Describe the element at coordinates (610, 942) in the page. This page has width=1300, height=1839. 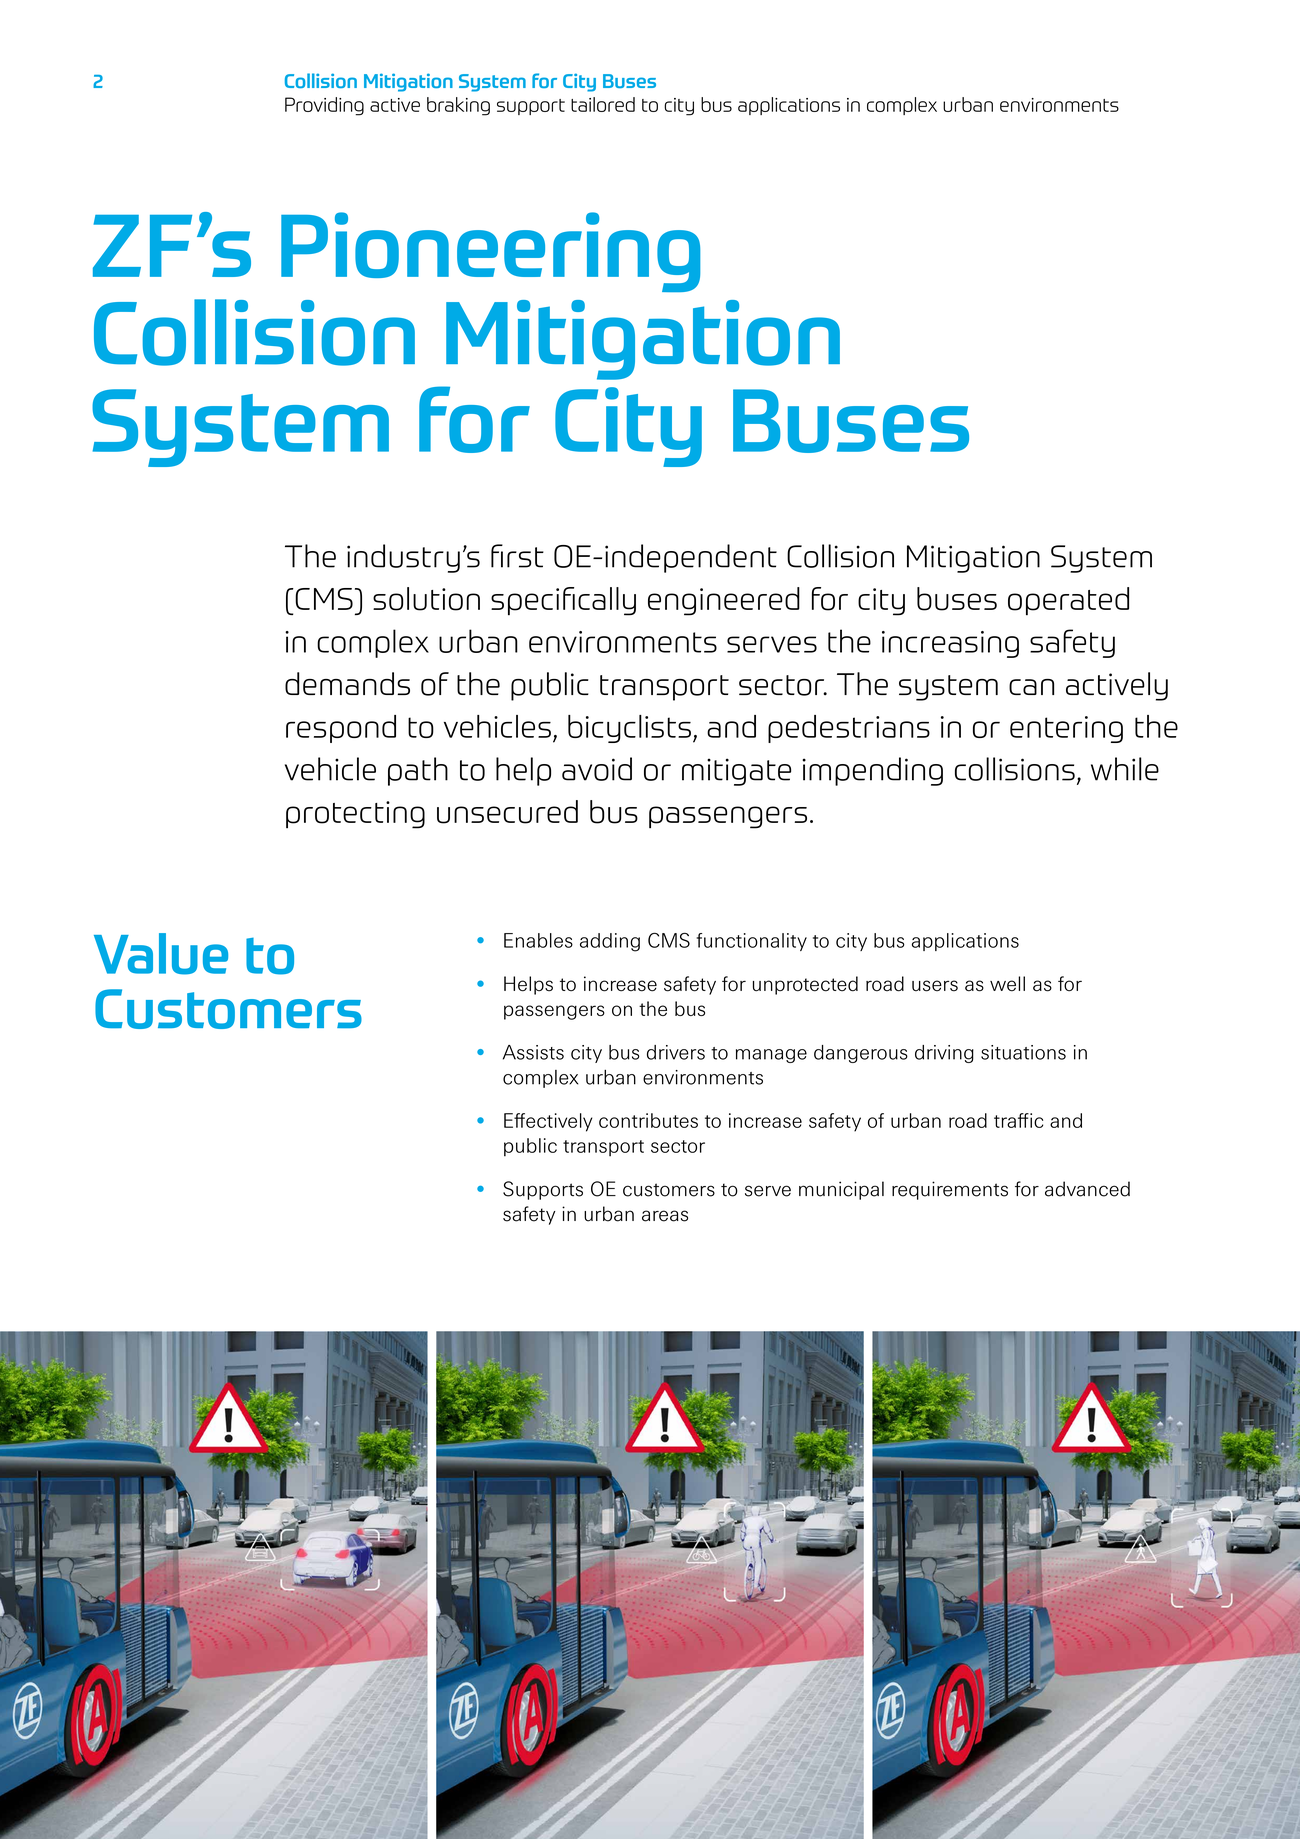
I see `adding` at that location.
